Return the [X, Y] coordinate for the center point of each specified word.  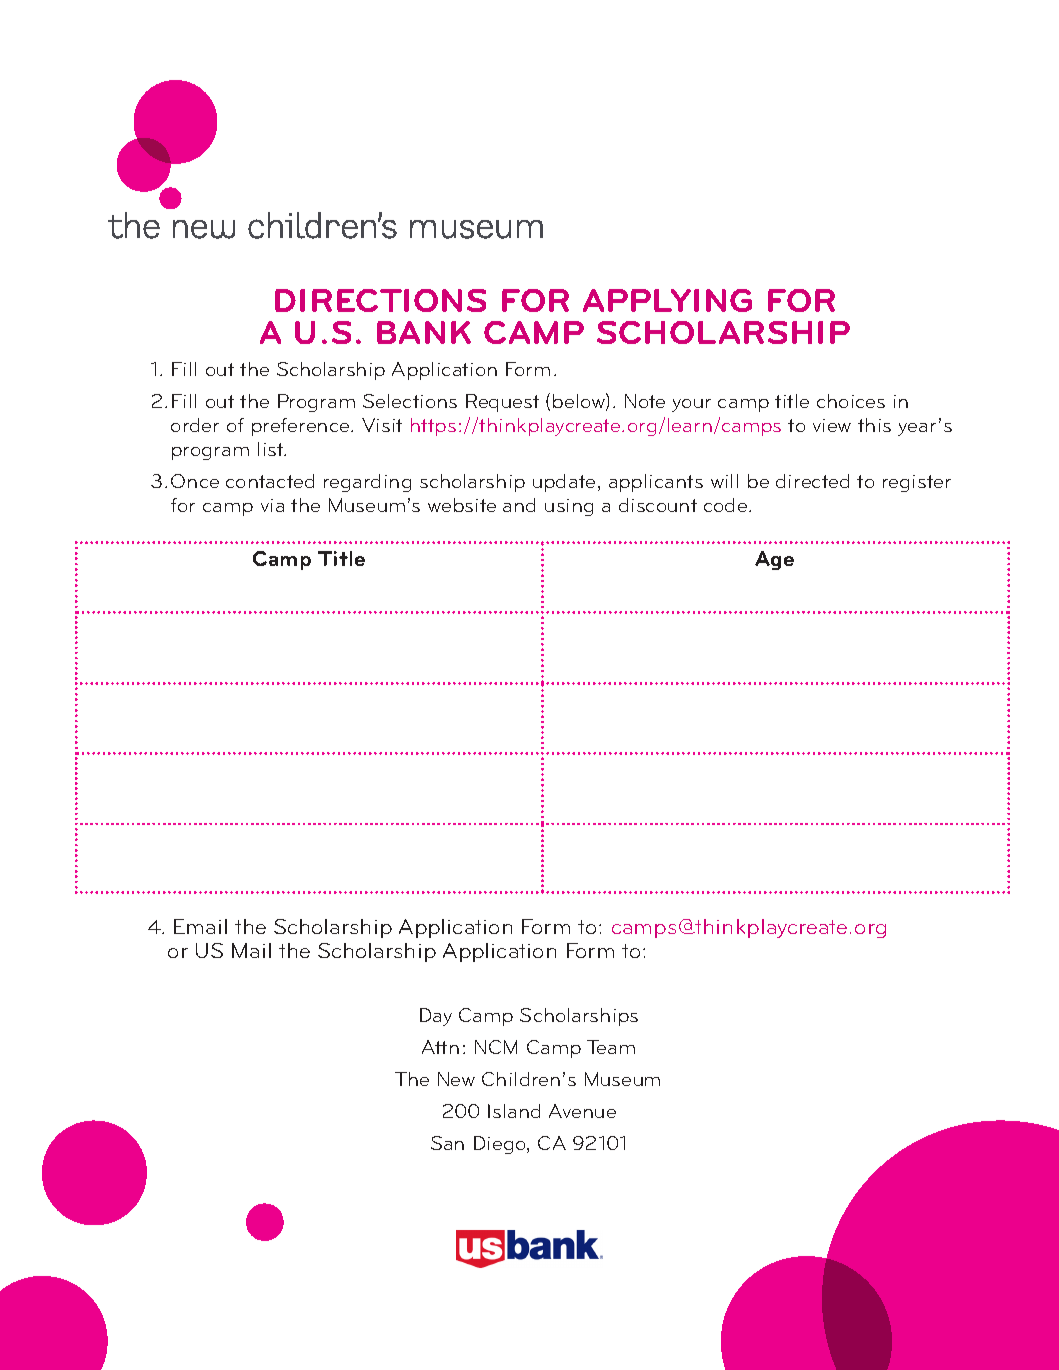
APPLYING [667, 300]
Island [514, 1111]
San [447, 1143]
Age [774, 560]
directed [812, 481]
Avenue [582, 1111]
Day [436, 1017]
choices [851, 401]
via [272, 505]
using [569, 507]
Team [611, 1047]
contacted [270, 481]
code [725, 505]
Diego [501, 1145]
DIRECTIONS [380, 300]
